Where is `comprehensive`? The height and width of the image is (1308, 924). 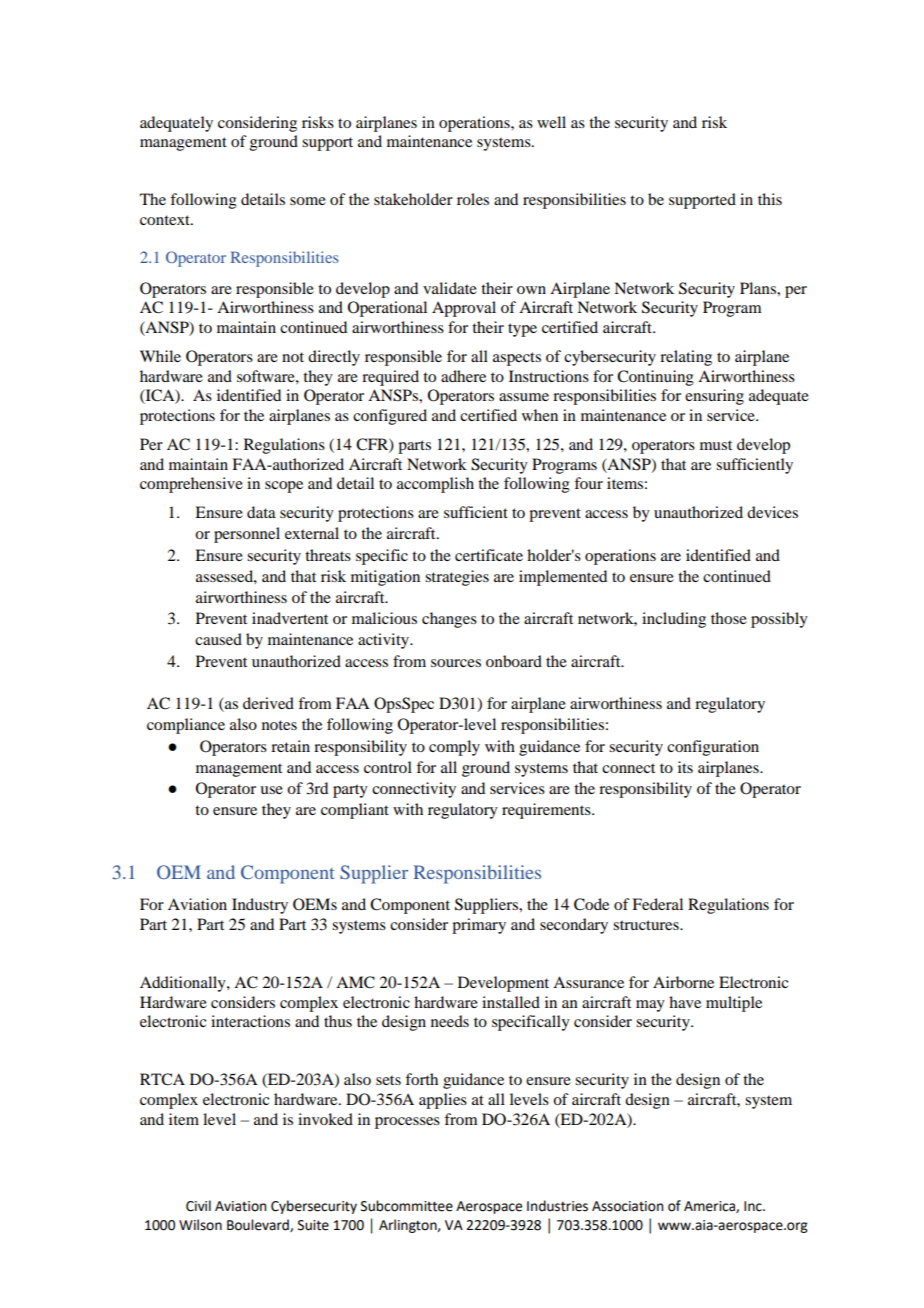
comprehensive is located at coordinates (191, 485).
